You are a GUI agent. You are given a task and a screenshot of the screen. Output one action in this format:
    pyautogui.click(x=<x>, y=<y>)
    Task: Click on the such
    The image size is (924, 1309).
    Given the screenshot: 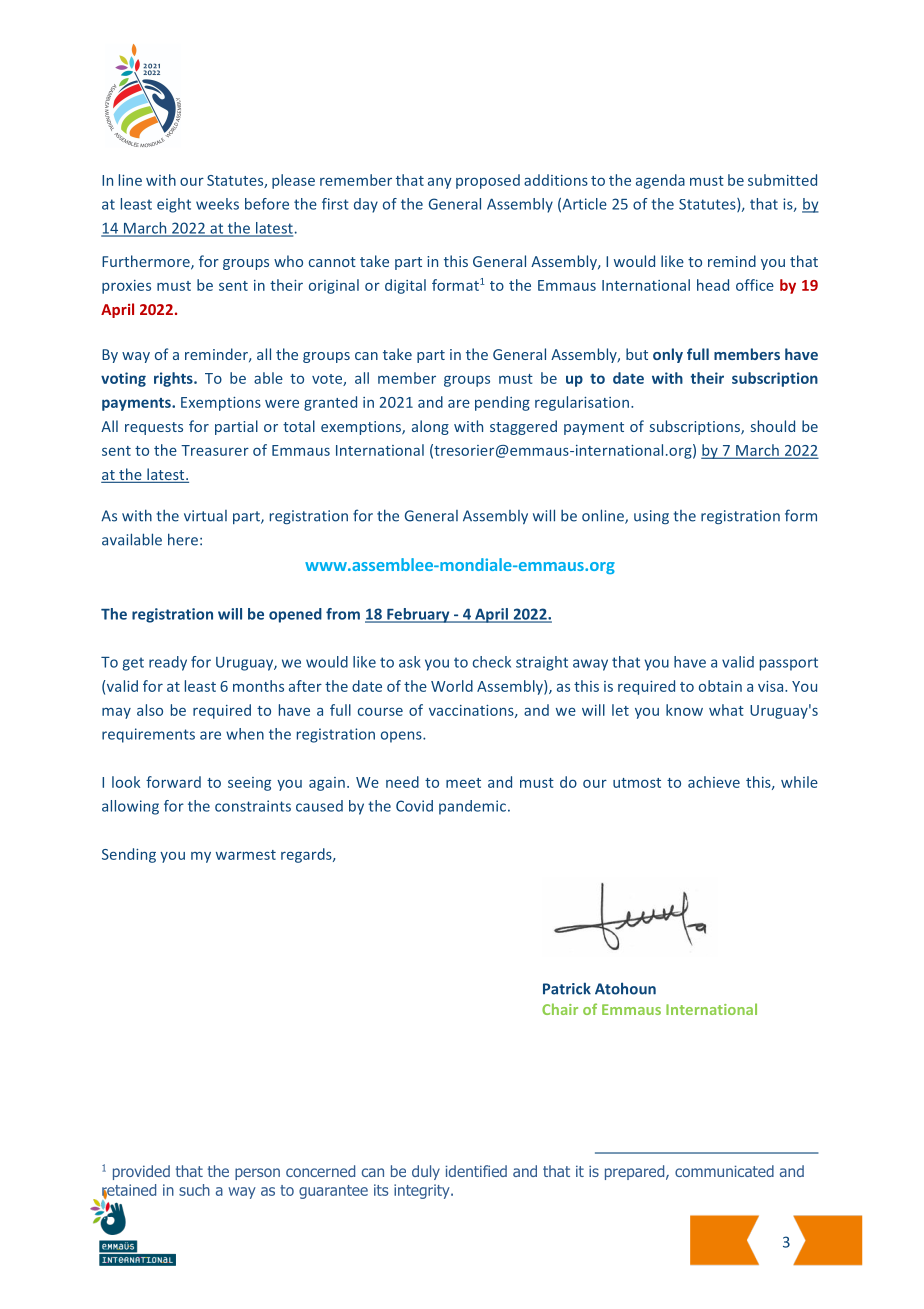 What is the action you would take?
    pyautogui.click(x=194, y=1190)
